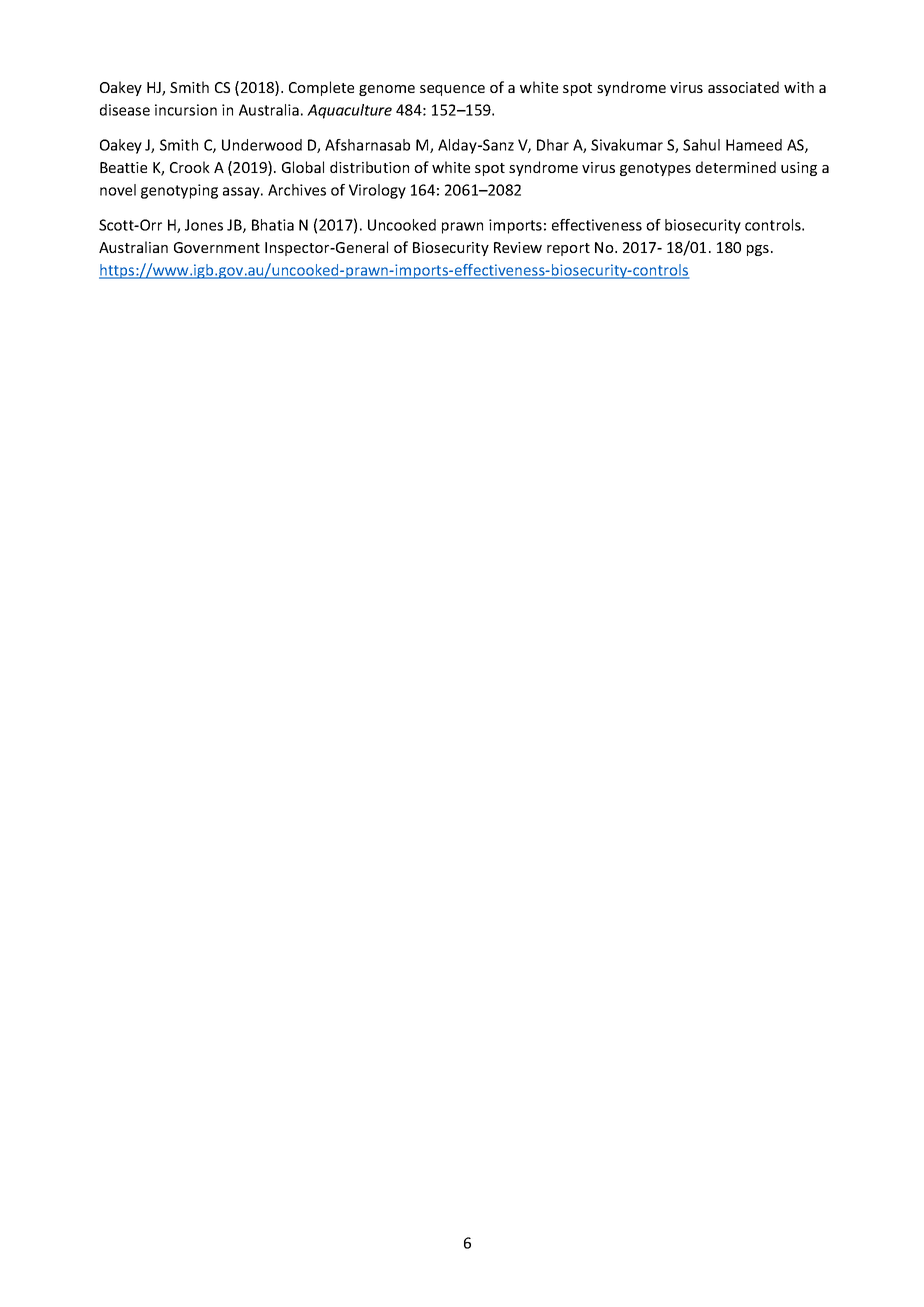  Describe the element at coordinates (743, 87) in the image. I see `associated` at that location.
